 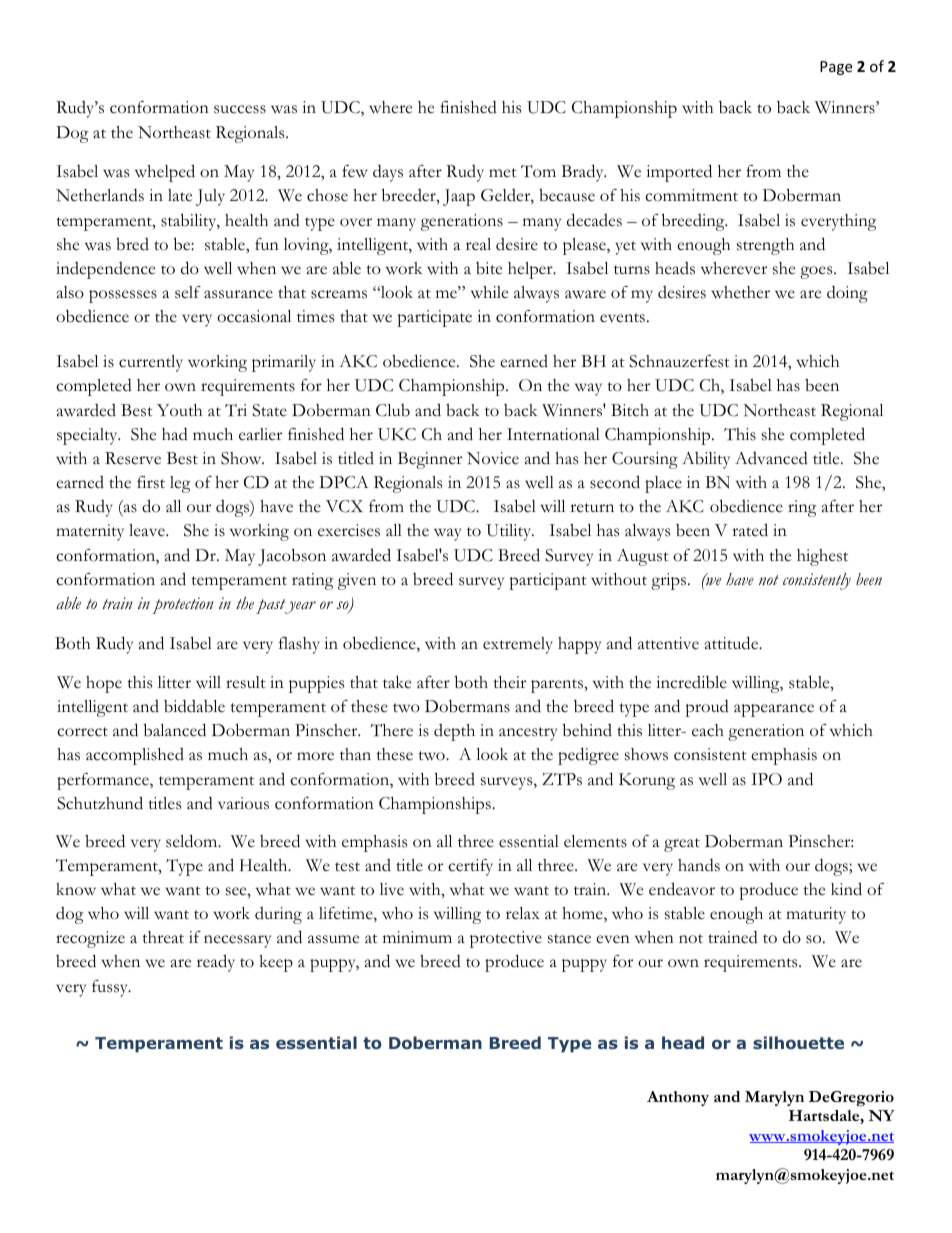 What do you see at coordinates (434, 318) in the screenshot?
I see `participate` at bounding box center [434, 318].
